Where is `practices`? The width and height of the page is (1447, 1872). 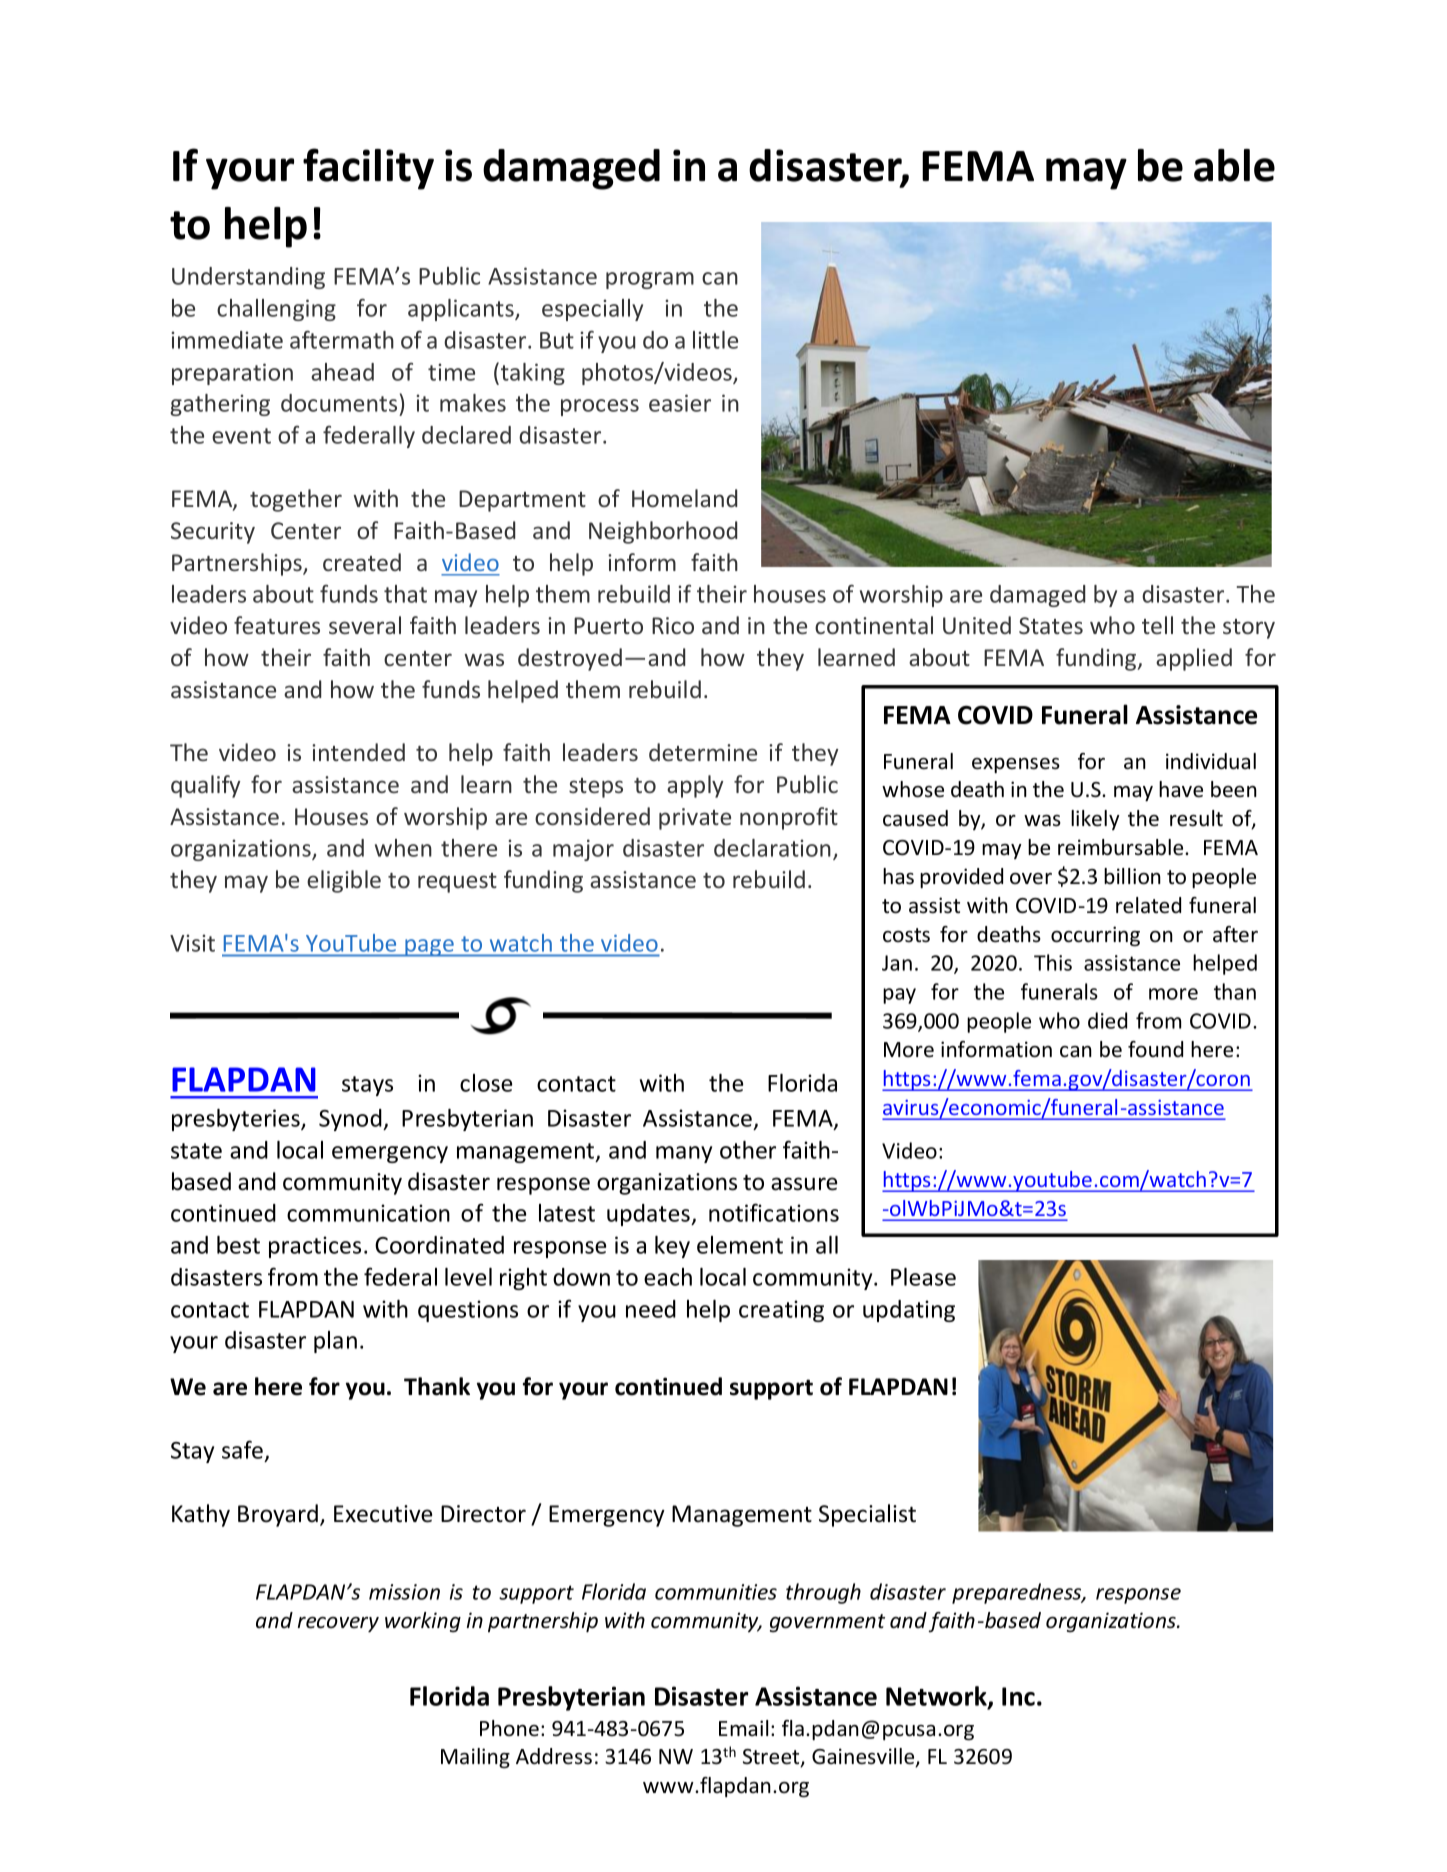
practices is located at coordinates (315, 1247).
